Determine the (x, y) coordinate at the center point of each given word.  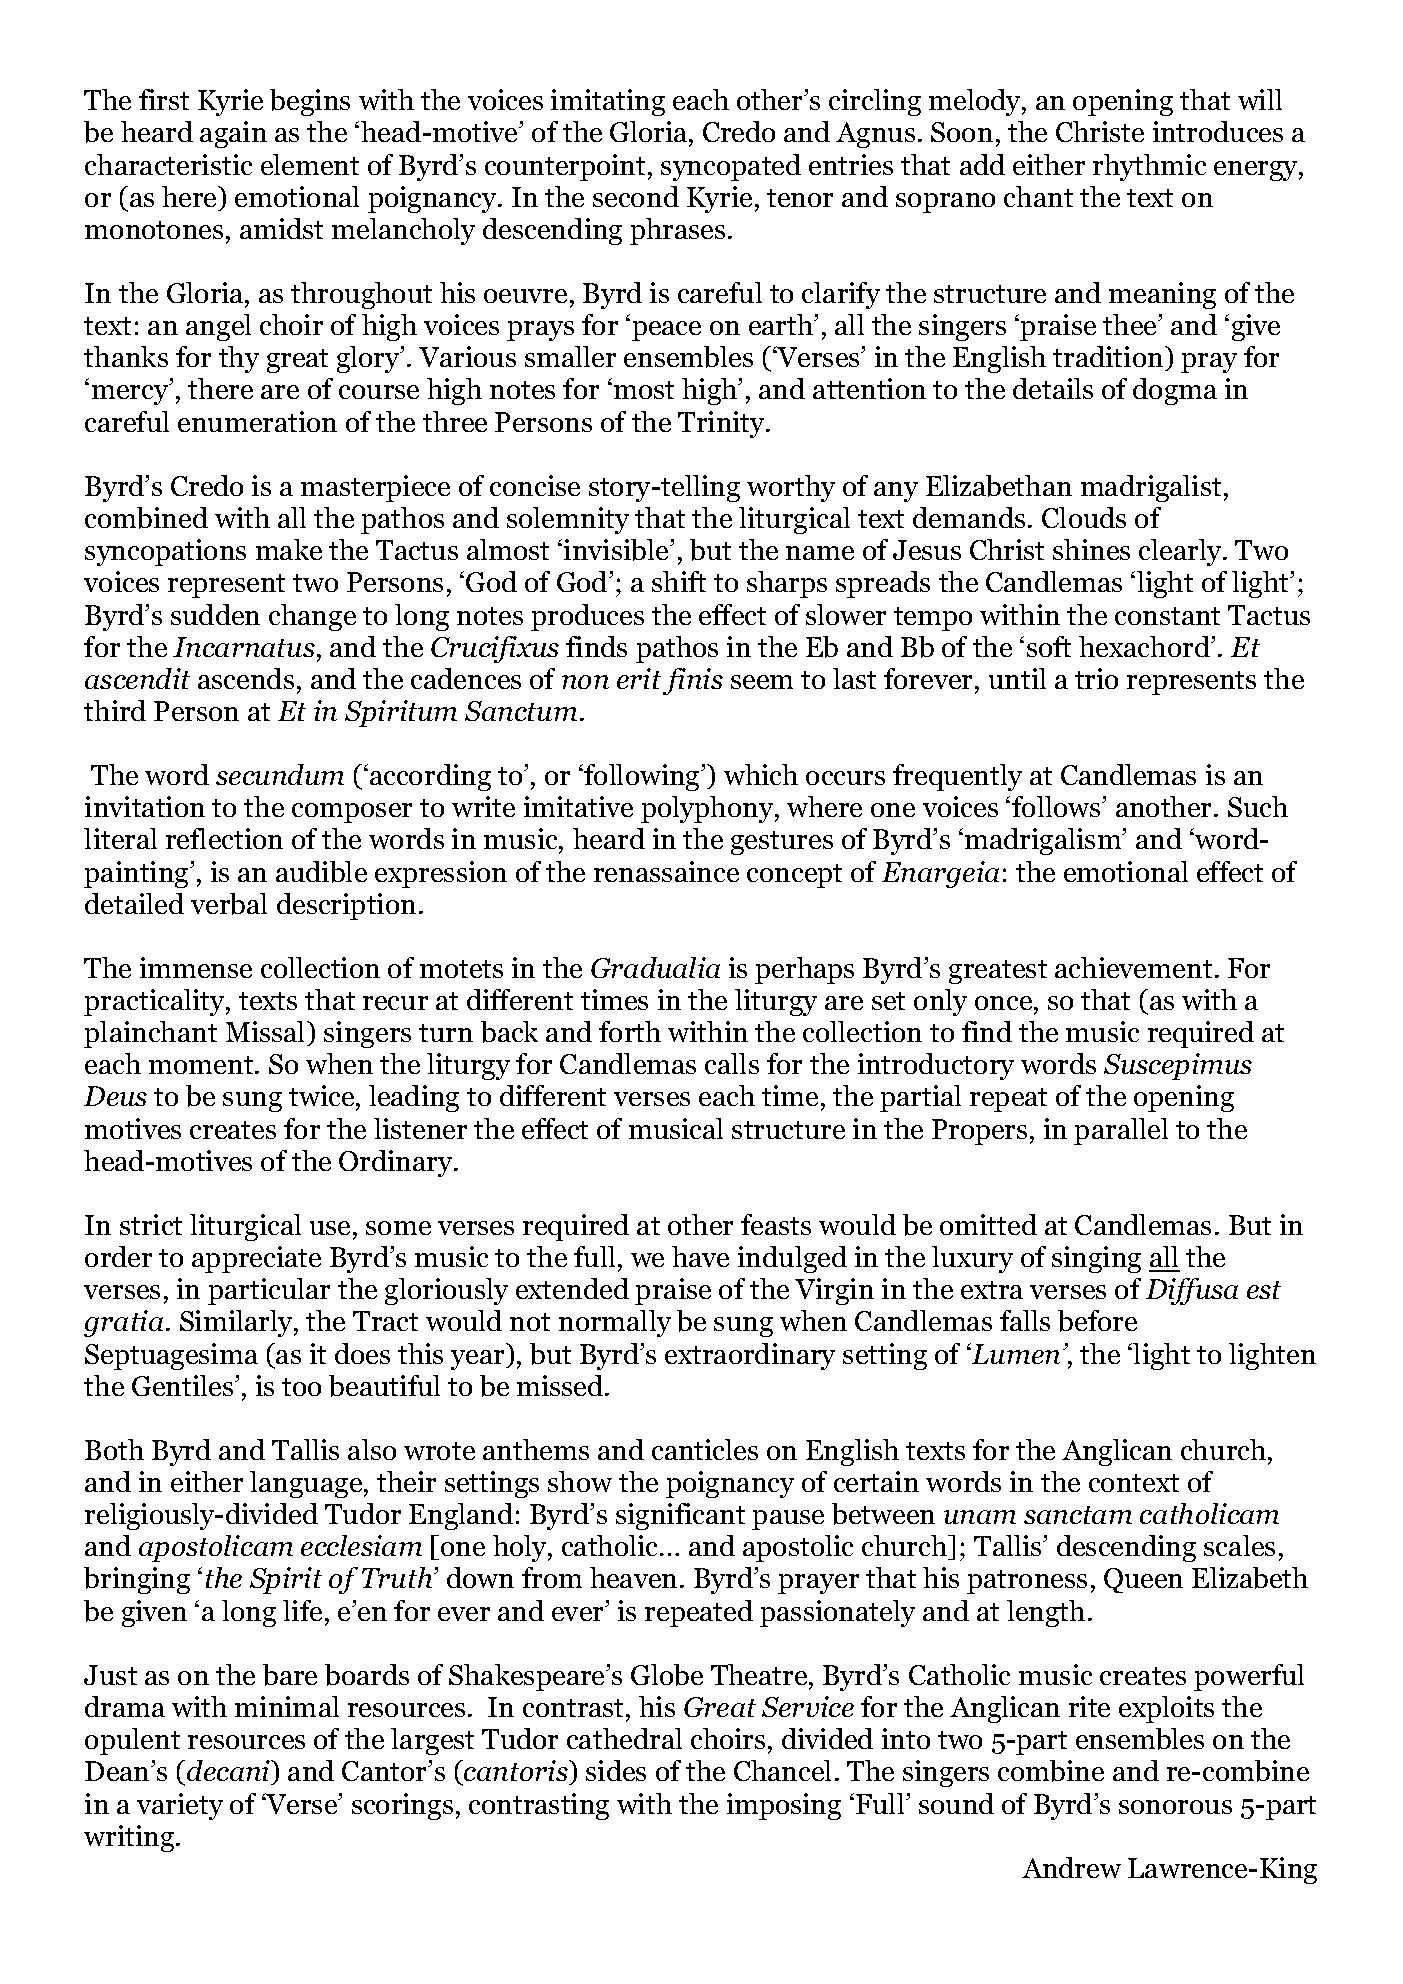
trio (1096, 678)
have (700, 1256)
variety (180, 1806)
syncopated (731, 167)
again (233, 134)
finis (693, 681)
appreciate (256, 1259)
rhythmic (1149, 167)
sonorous (1175, 1807)
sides (616, 1770)
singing (1096, 1259)
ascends (246, 678)
